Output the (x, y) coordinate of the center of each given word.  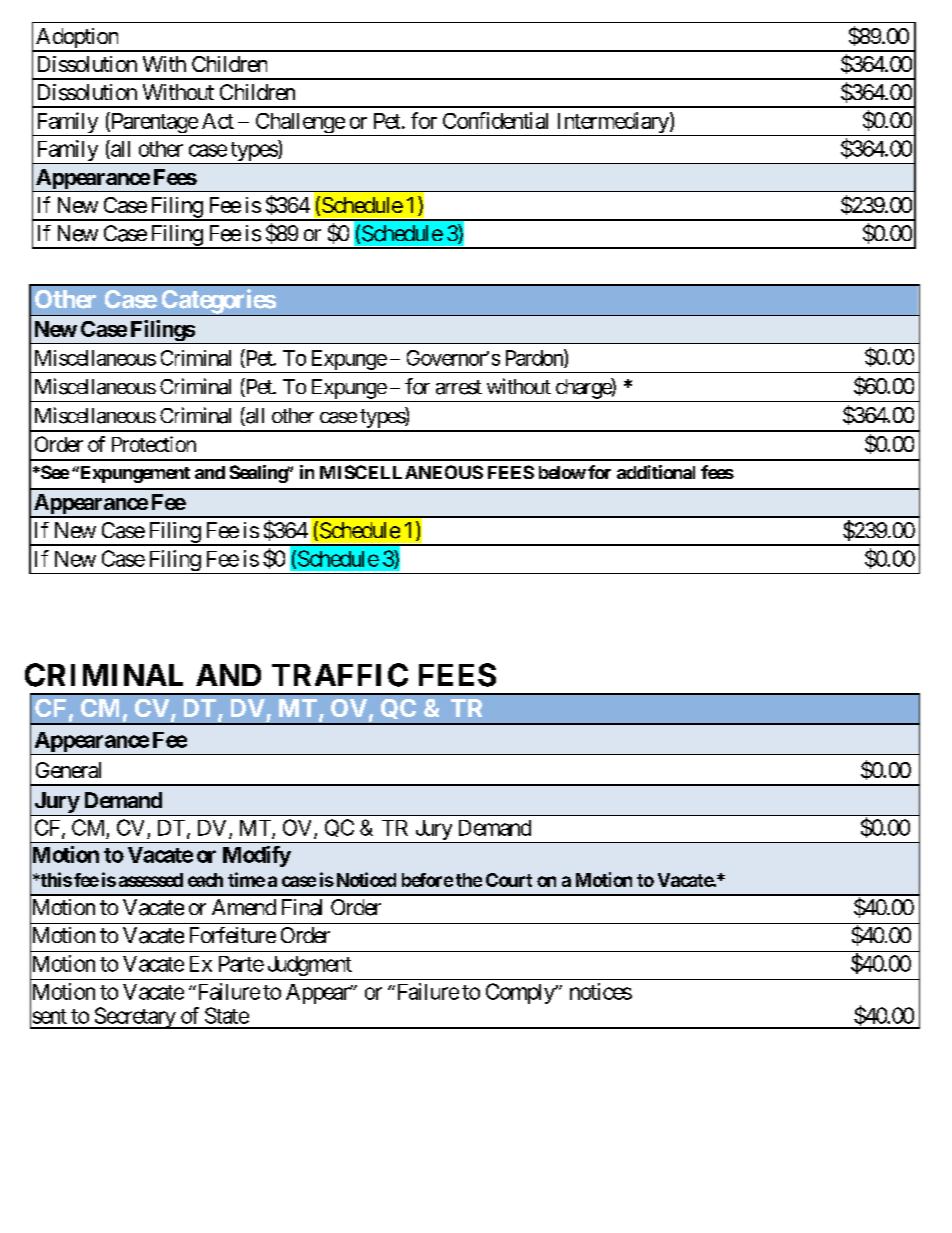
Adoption (77, 39)
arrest (459, 387)
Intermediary (612, 124)
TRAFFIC (340, 675)
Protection (154, 444)
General (68, 770)
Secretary (134, 1018)
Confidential (495, 120)
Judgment (310, 966)
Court (509, 880)
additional (656, 472)
